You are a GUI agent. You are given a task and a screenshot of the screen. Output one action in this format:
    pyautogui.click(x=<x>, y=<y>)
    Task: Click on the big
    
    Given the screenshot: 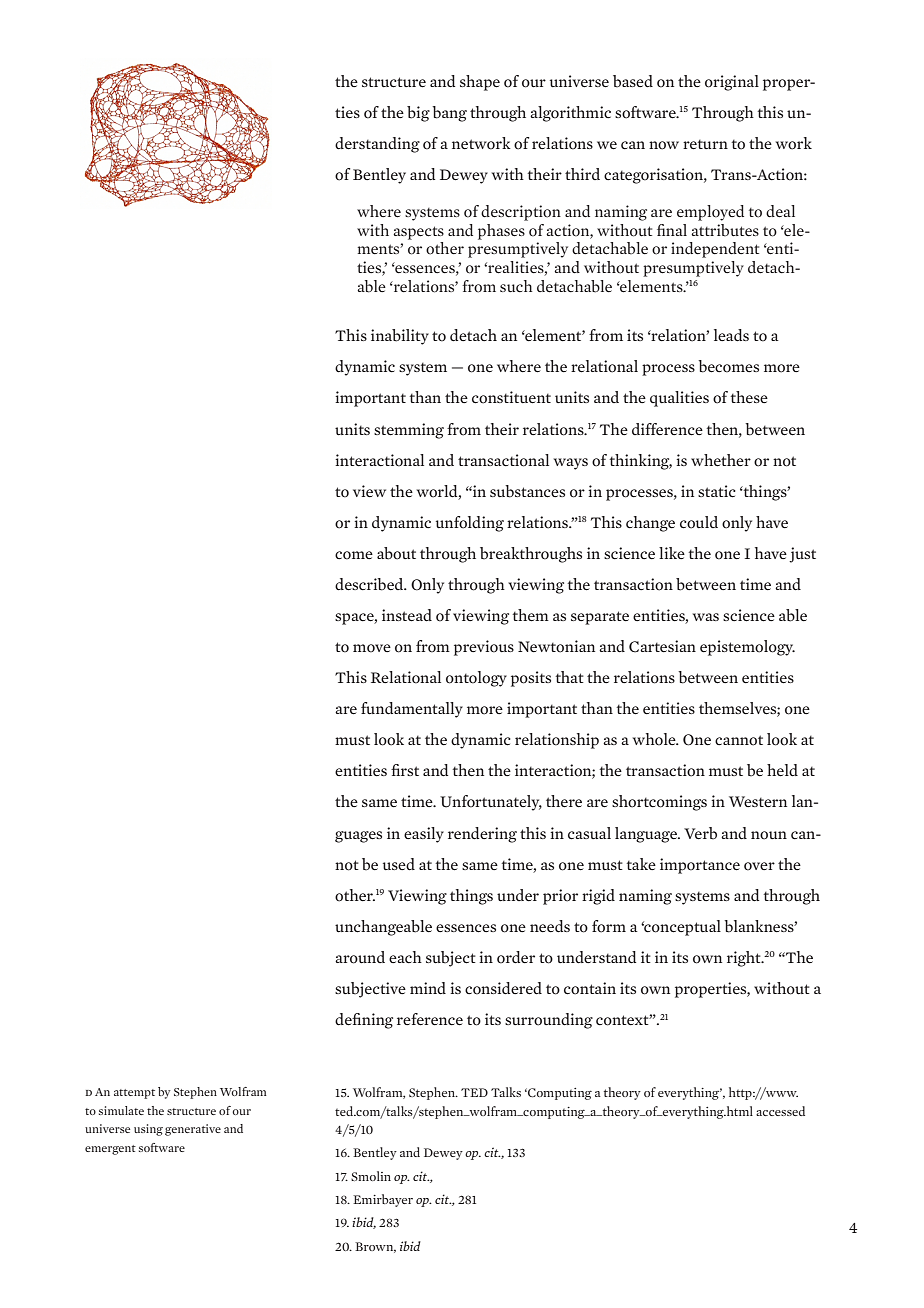 What is the action you would take?
    pyautogui.click(x=418, y=114)
